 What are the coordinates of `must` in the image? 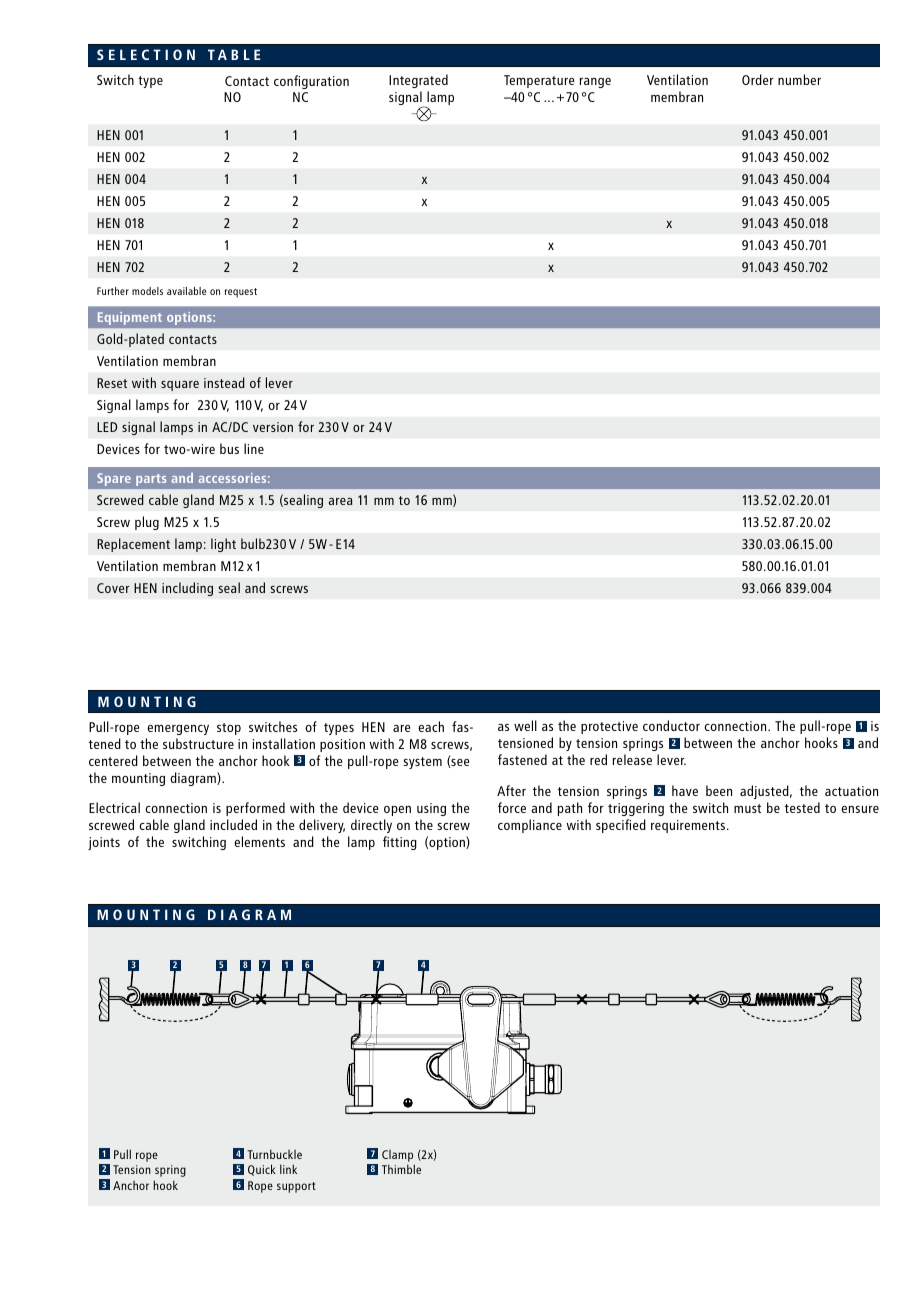 It's located at (747, 808).
